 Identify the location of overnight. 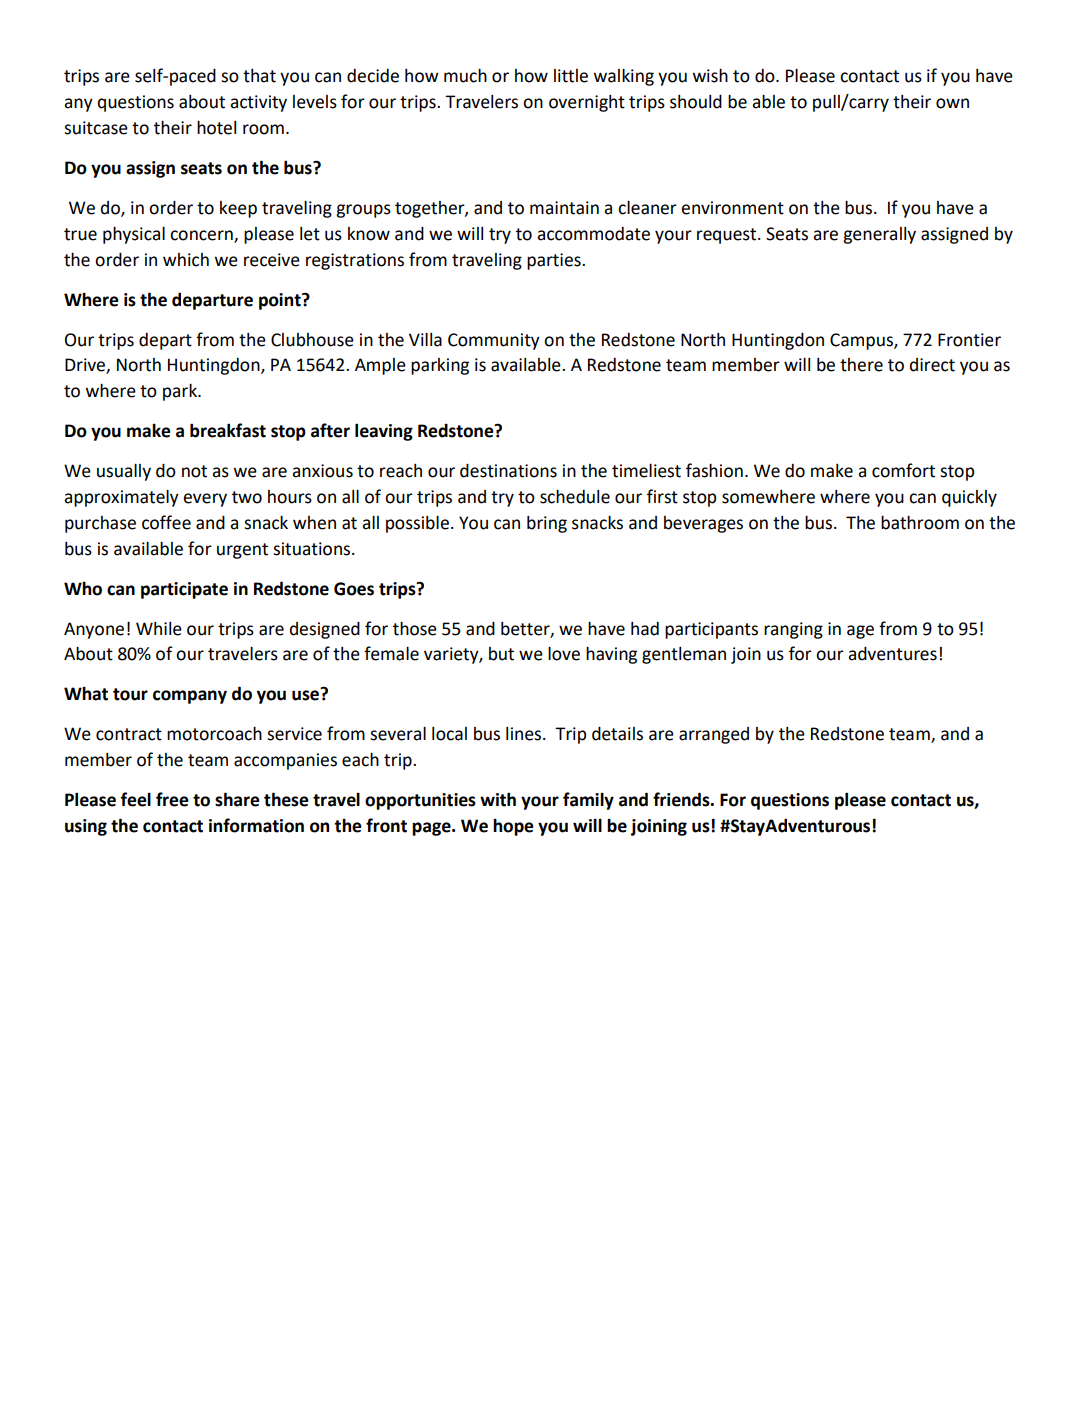
(587, 103).
